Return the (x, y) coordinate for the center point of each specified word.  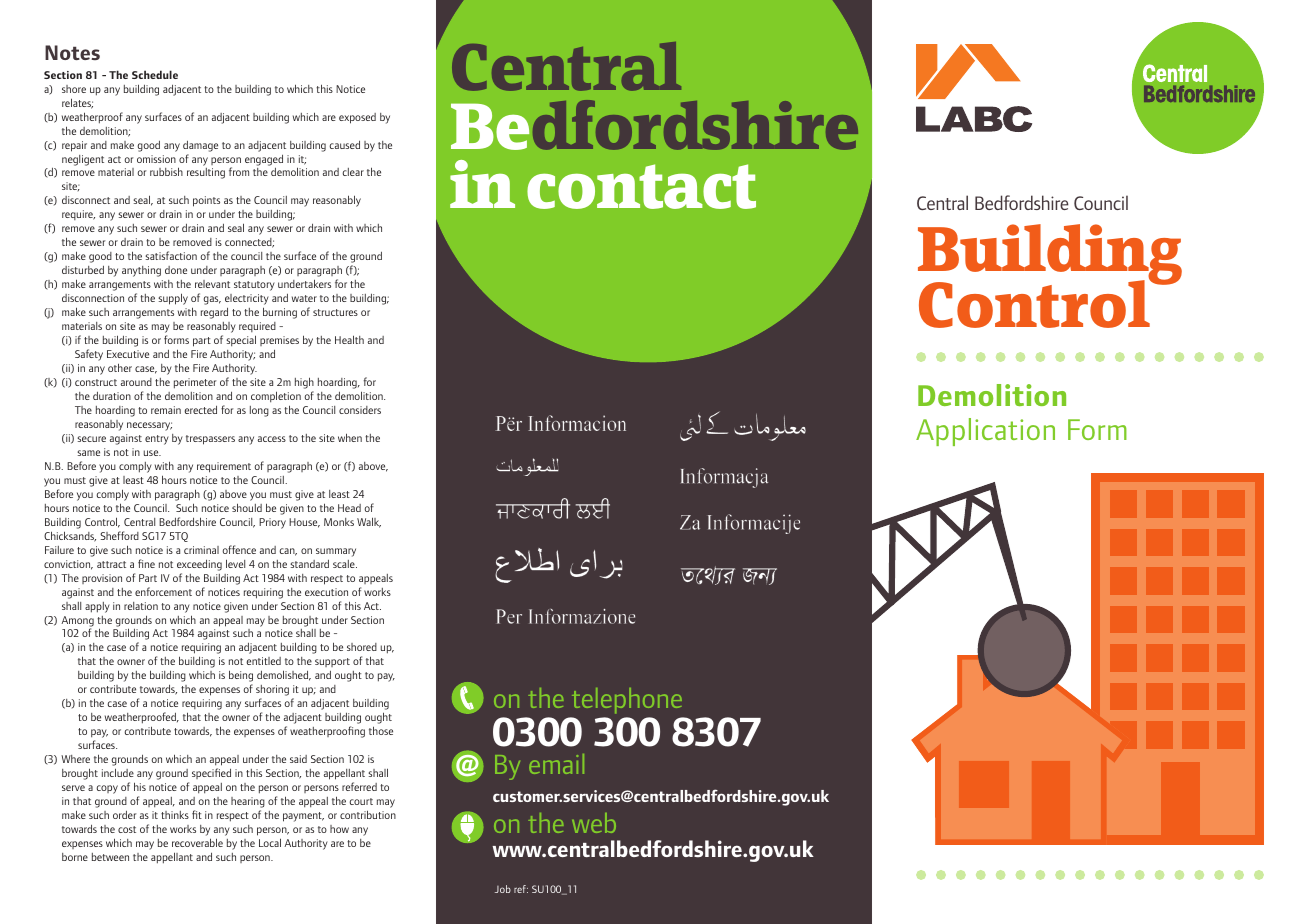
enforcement (163, 591)
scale (345, 564)
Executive (128, 354)
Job (503, 889)
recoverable (197, 842)
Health (349, 339)
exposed (357, 118)
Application (985, 432)
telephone (627, 701)
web (594, 823)
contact (641, 186)
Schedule (155, 74)
